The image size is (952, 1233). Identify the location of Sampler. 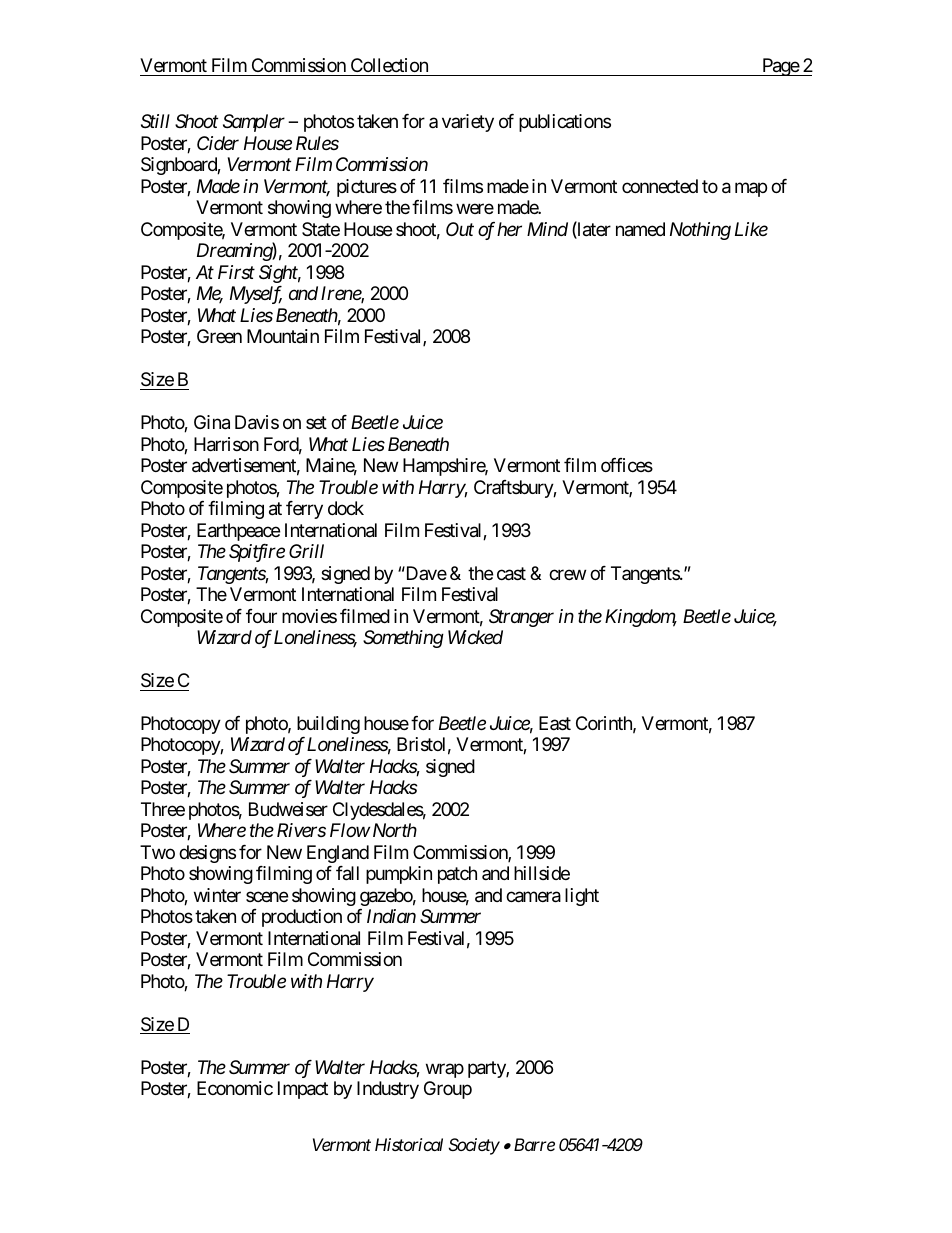
(254, 123).
